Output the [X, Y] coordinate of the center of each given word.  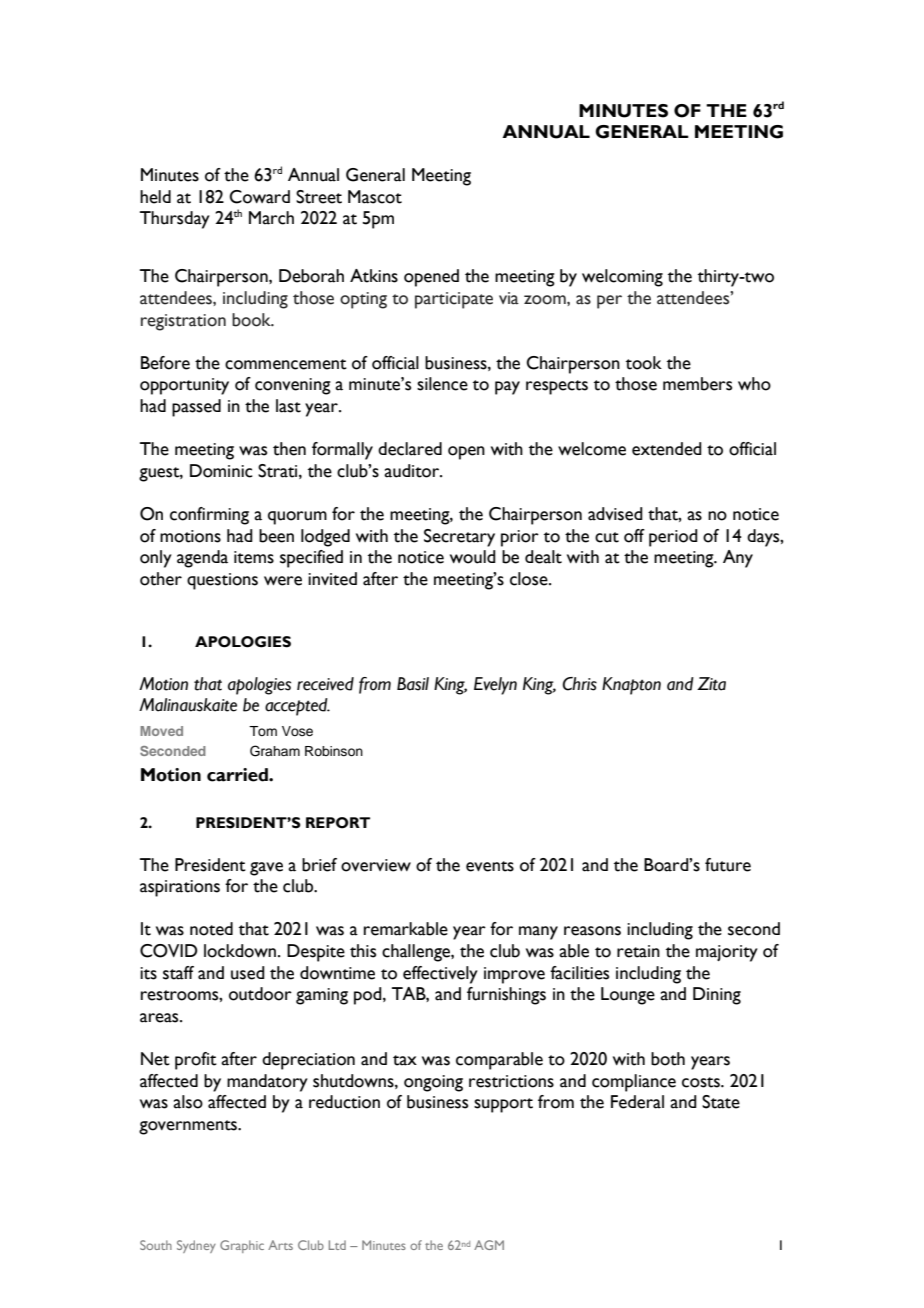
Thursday [175, 220]
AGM [489, 1245]
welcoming [622, 278]
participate [454, 300]
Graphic [242, 1246]
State [721, 1102]
